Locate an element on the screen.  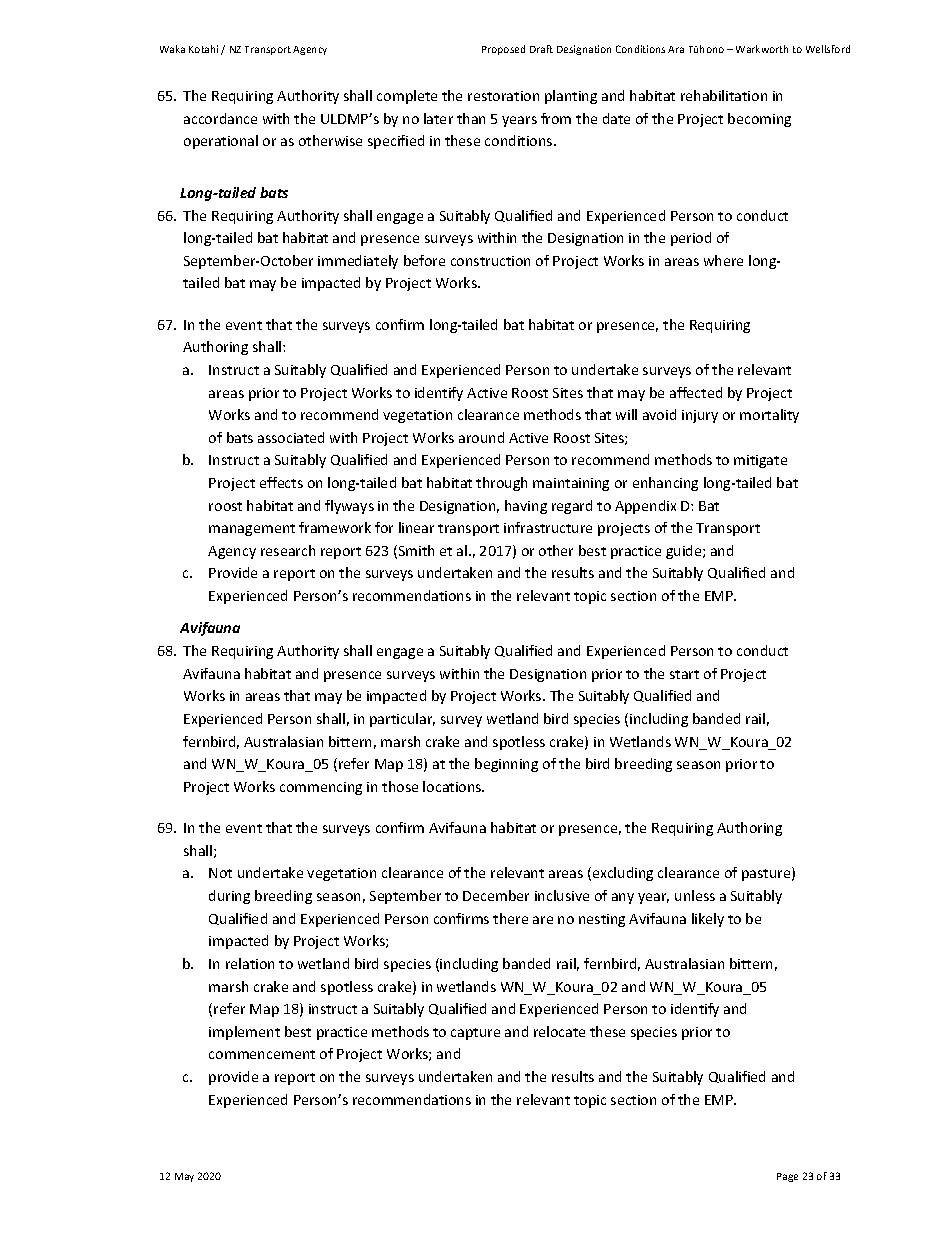
December is located at coordinates (496, 895).
